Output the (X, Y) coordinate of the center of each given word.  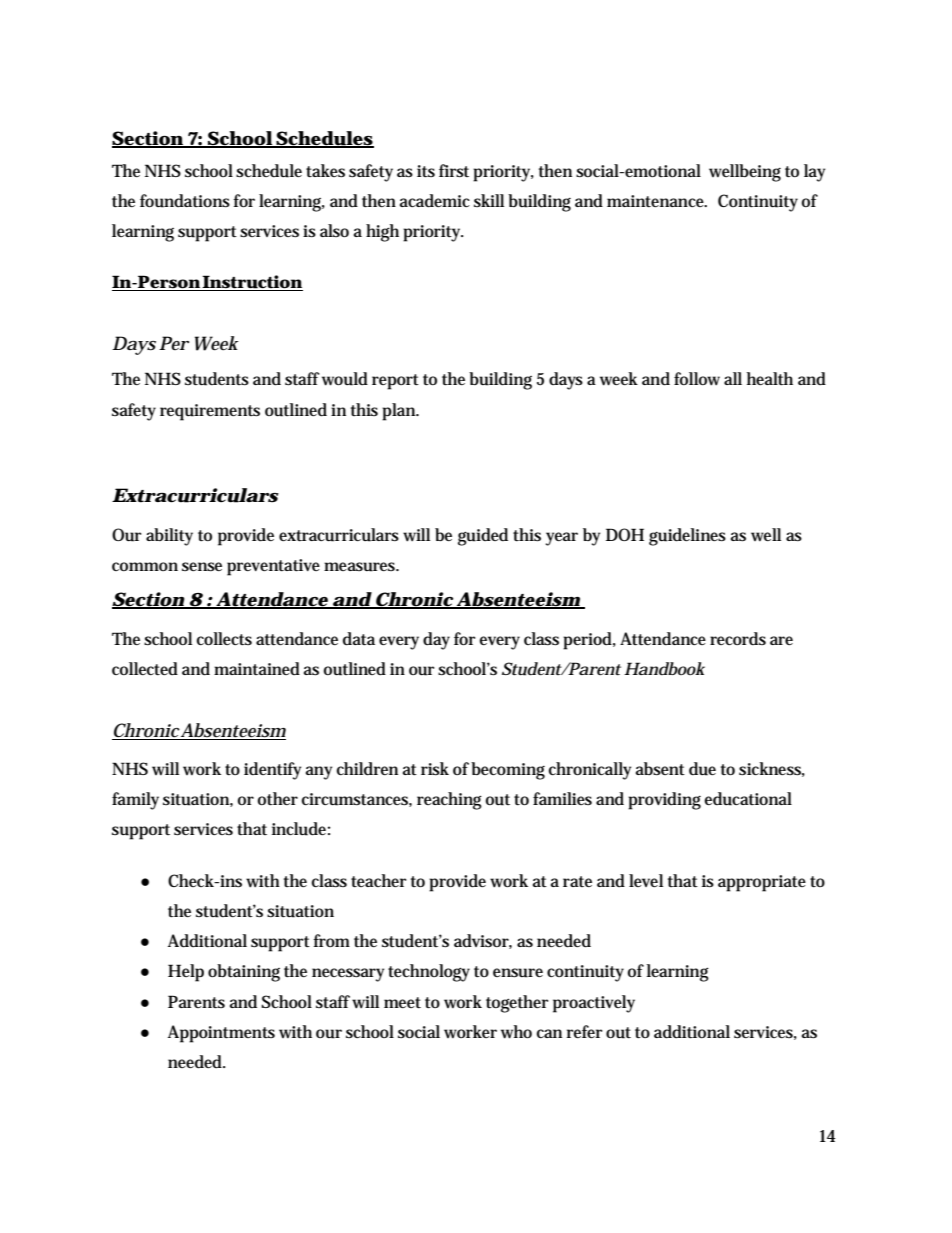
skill (489, 200)
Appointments (221, 1034)
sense (202, 567)
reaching (449, 801)
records (738, 638)
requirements (210, 412)
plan (400, 412)
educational (748, 799)
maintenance (657, 201)
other (278, 799)
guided (483, 537)
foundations (185, 201)
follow (697, 379)
